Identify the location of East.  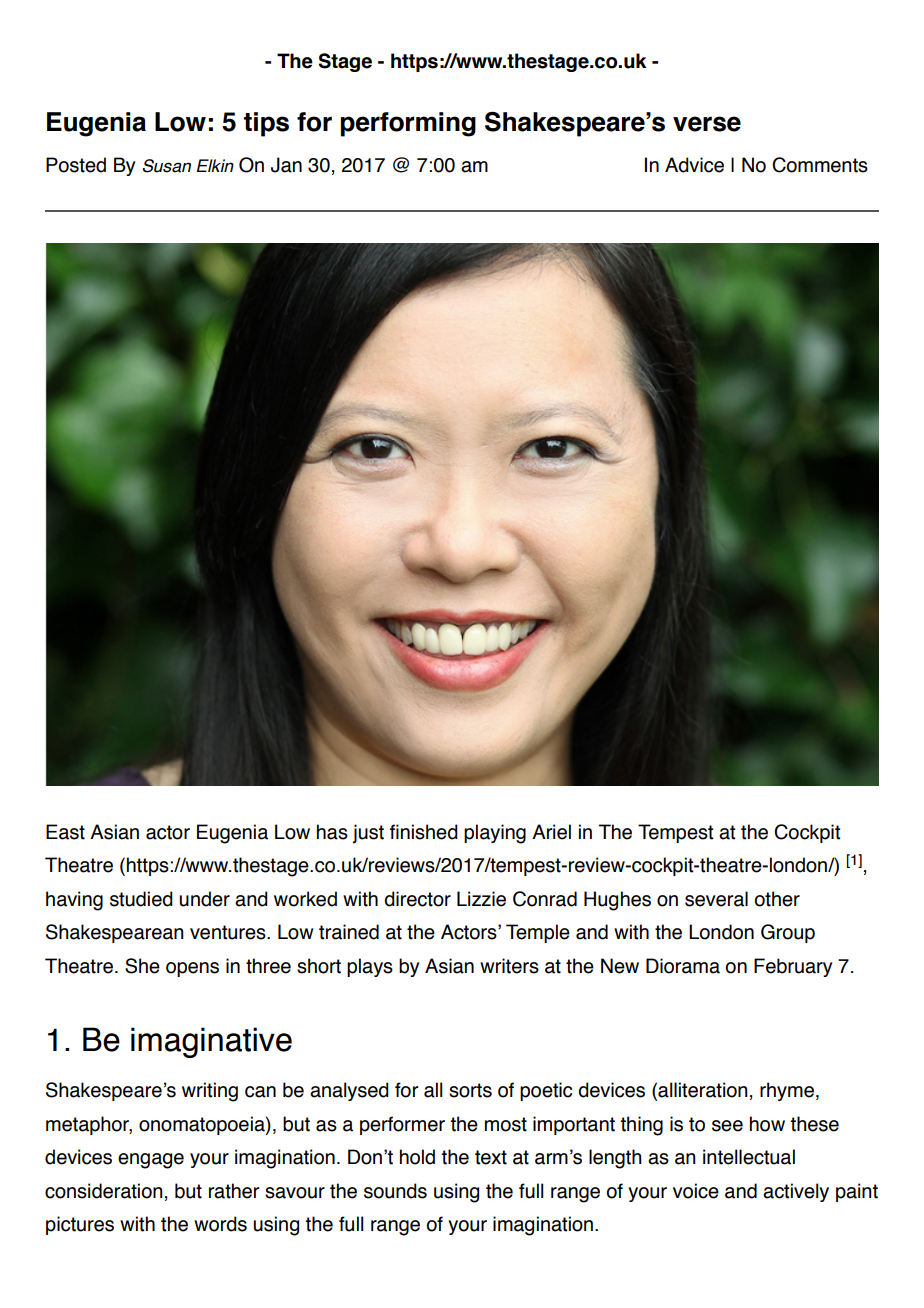
(65, 832).
